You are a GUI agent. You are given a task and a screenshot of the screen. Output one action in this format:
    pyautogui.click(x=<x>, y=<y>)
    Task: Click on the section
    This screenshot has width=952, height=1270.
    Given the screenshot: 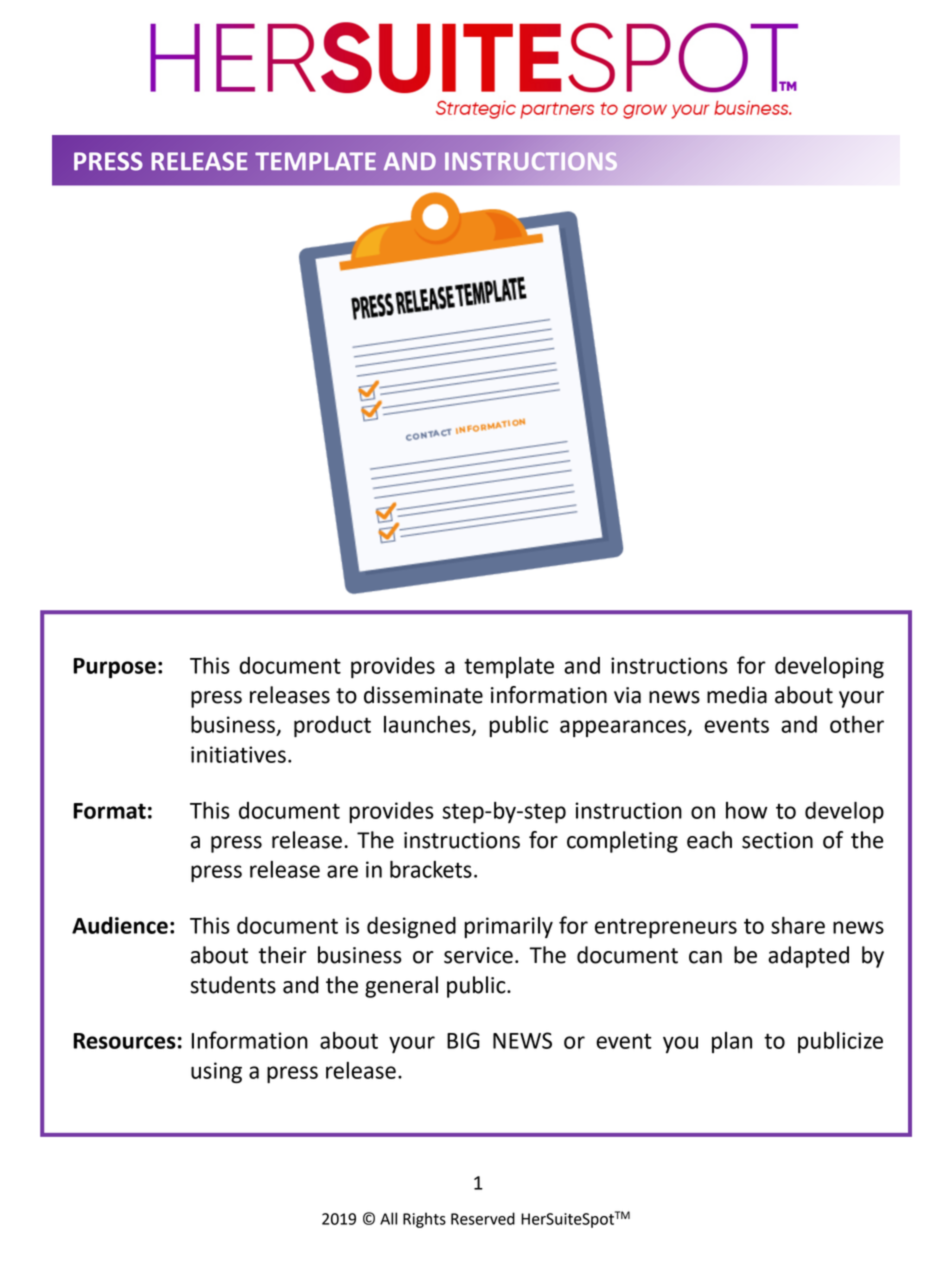 What is the action you would take?
    pyautogui.click(x=777, y=840)
